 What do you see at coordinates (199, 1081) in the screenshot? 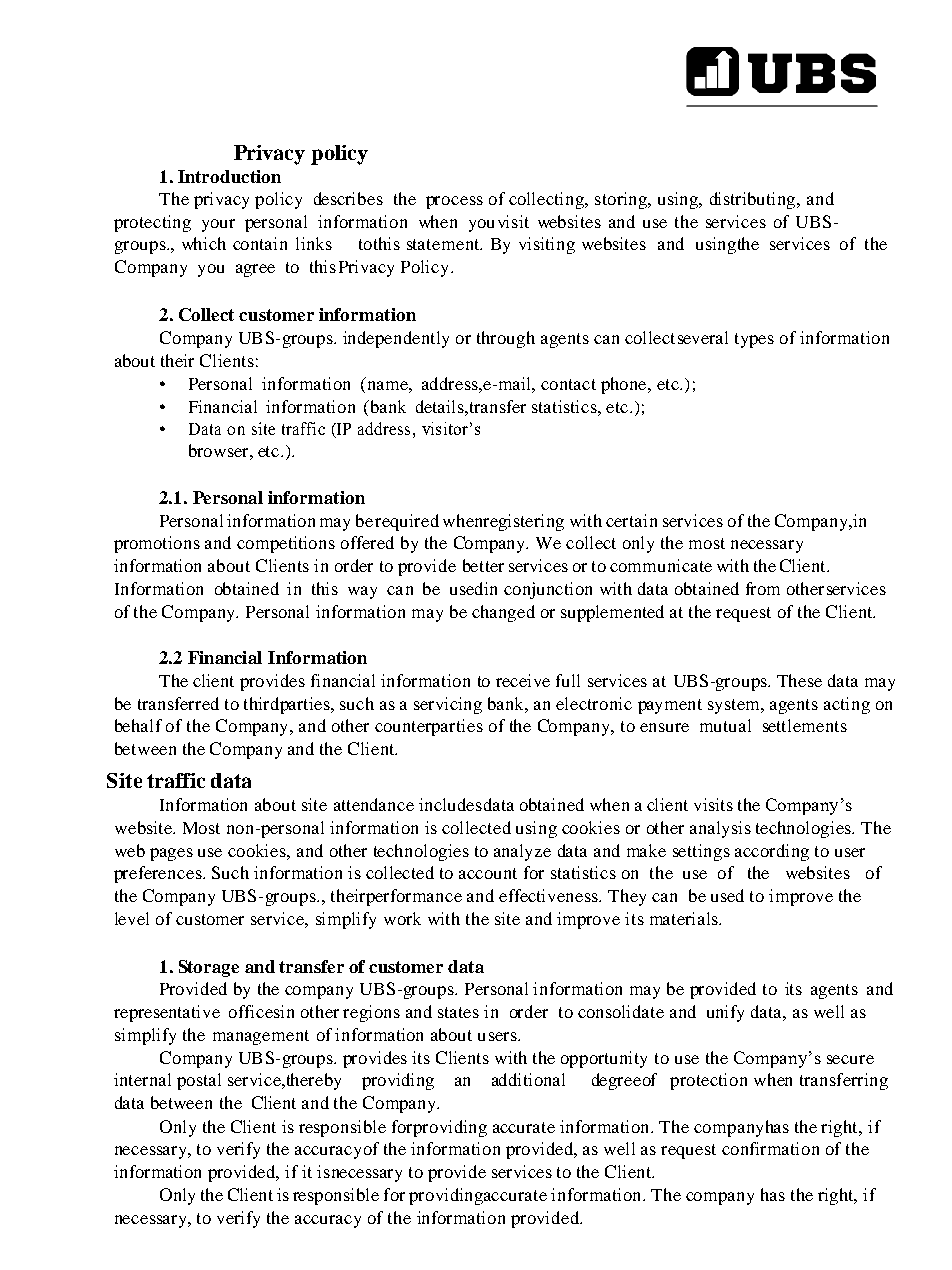
I see `postal` at bounding box center [199, 1081].
